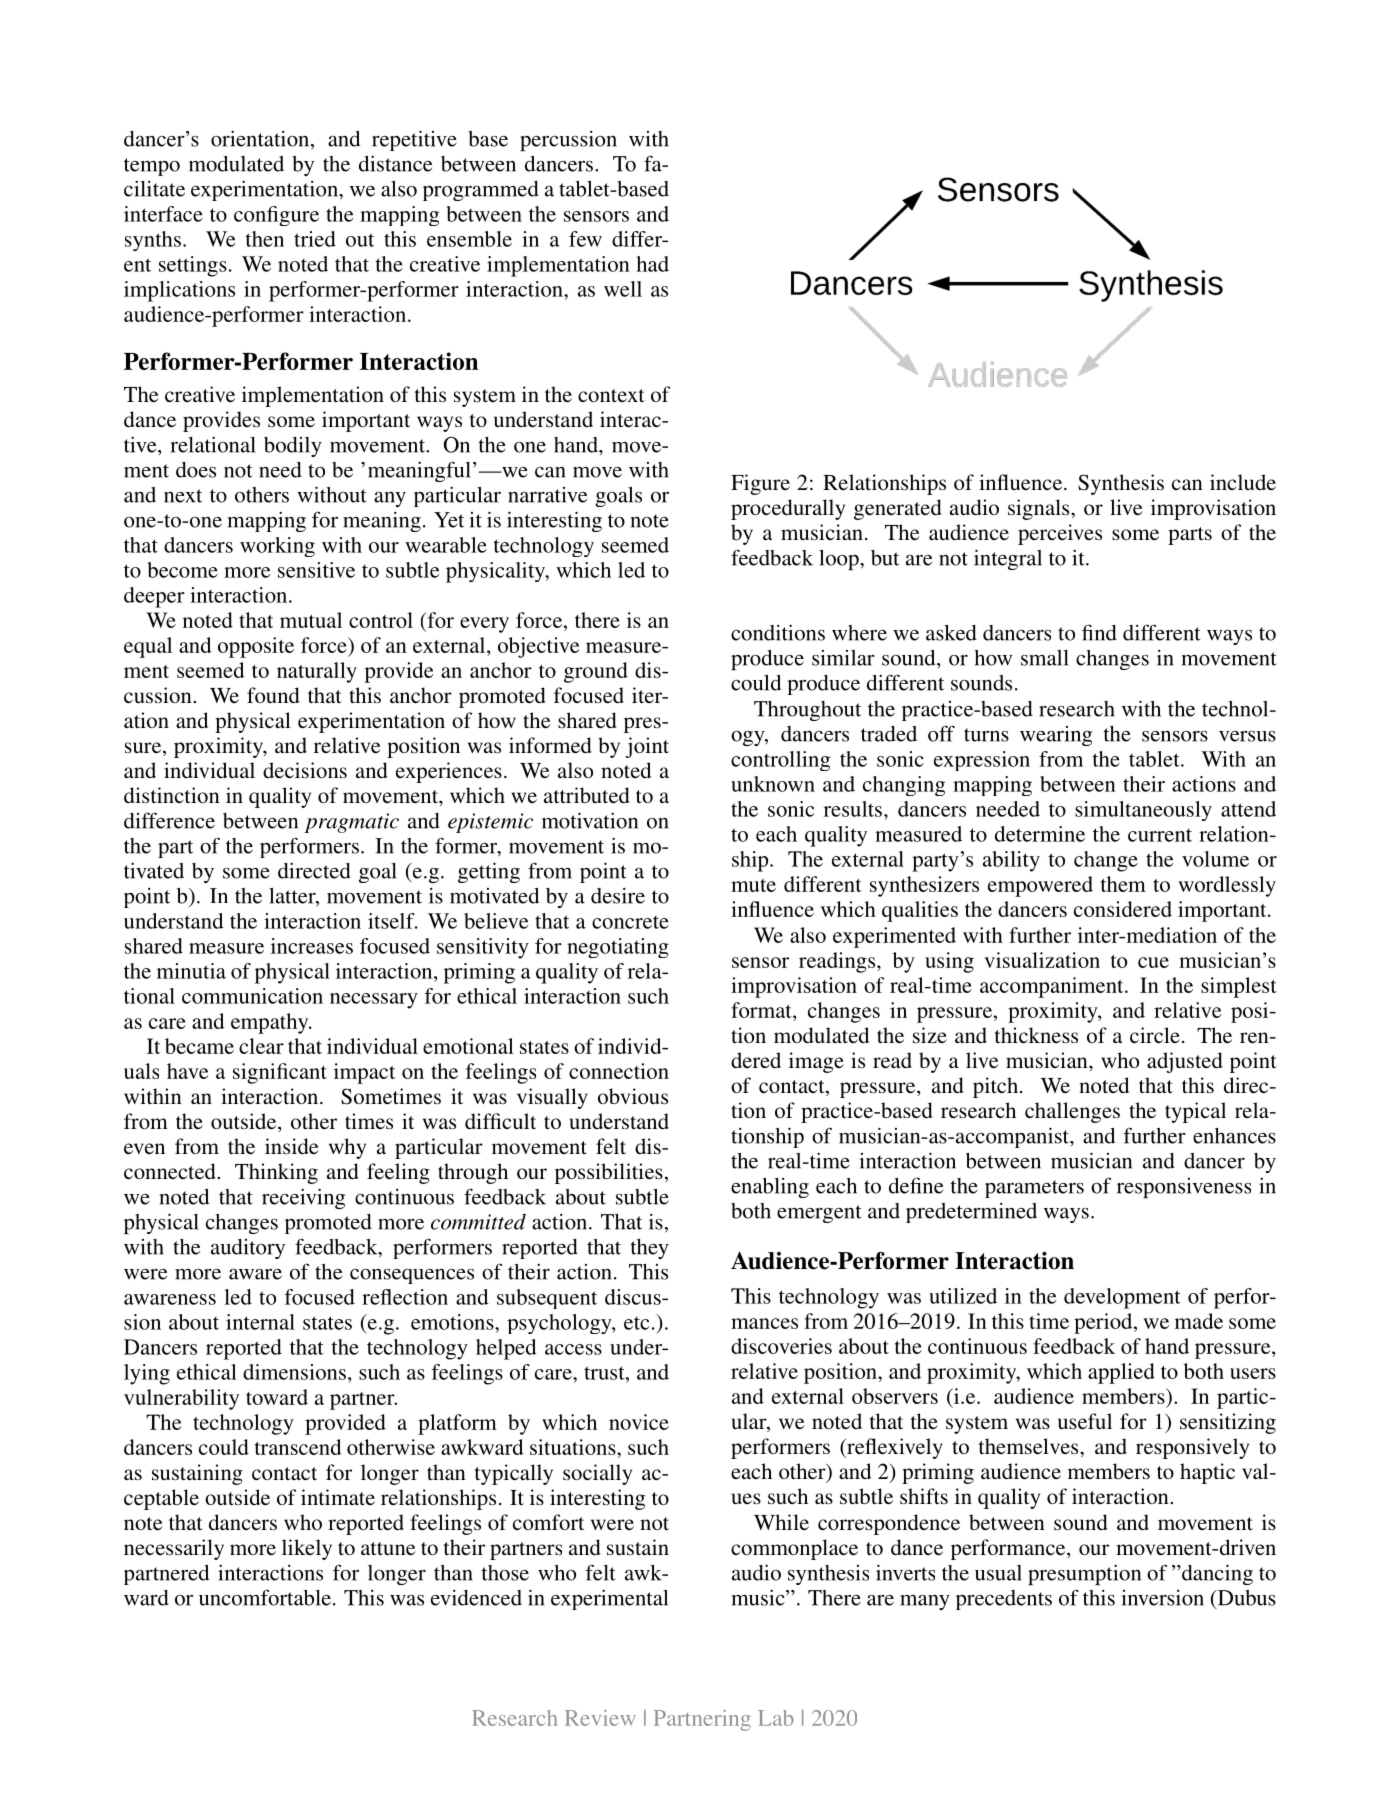  Describe the element at coordinates (1216, 1574) in the screenshot. I see `dancing` at that location.
